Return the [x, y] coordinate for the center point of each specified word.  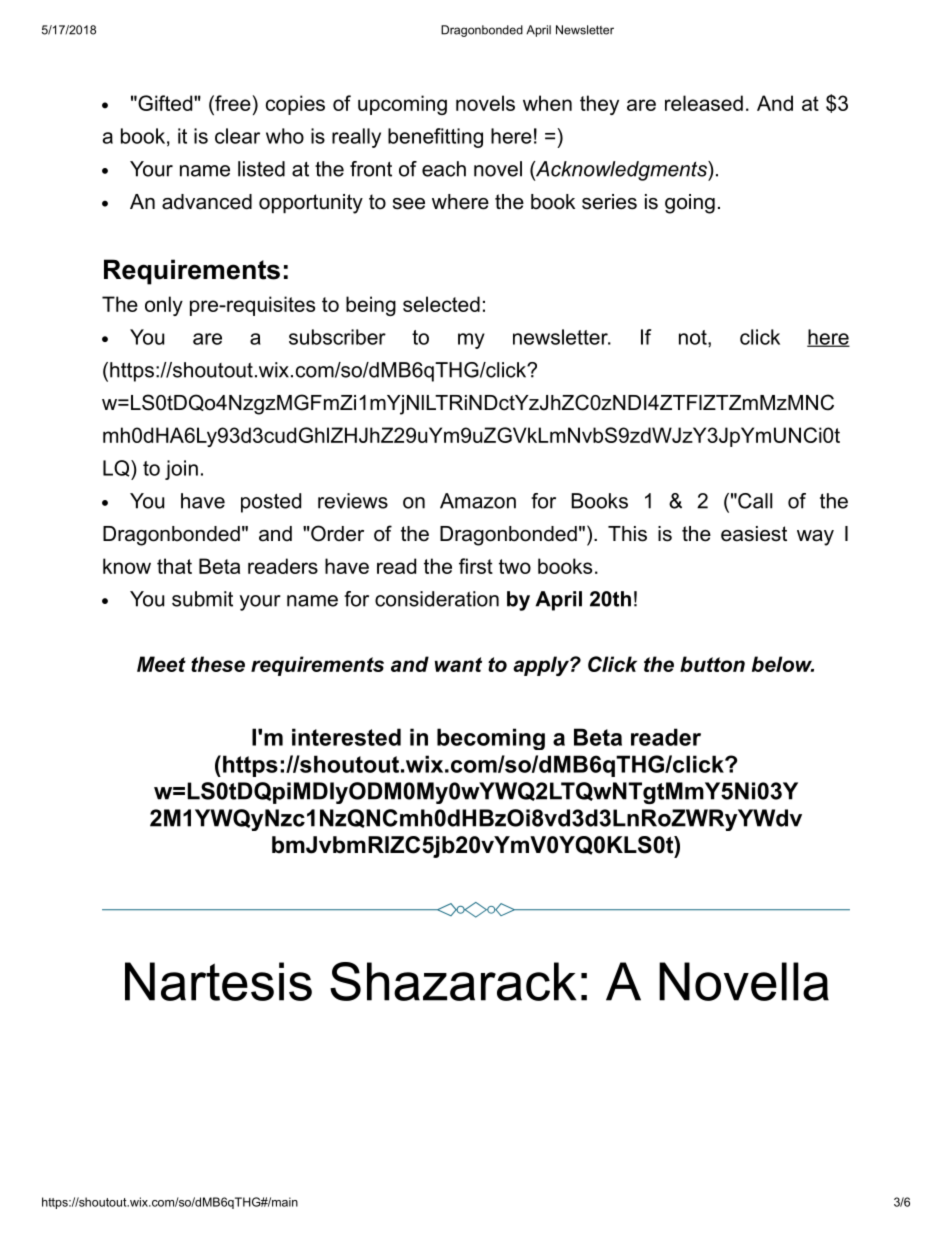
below [783, 664]
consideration [437, 599]
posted [271, 503]
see [409, 204]
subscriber [337, 337]
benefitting [435, 138]
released [704, 103]
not [694, 338]
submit [202, 599]
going [690, 204]
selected [441, 304]
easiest [754, 534]
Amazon [478, 501]
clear [237, 136]
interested [346, 737]
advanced [207, 202]
